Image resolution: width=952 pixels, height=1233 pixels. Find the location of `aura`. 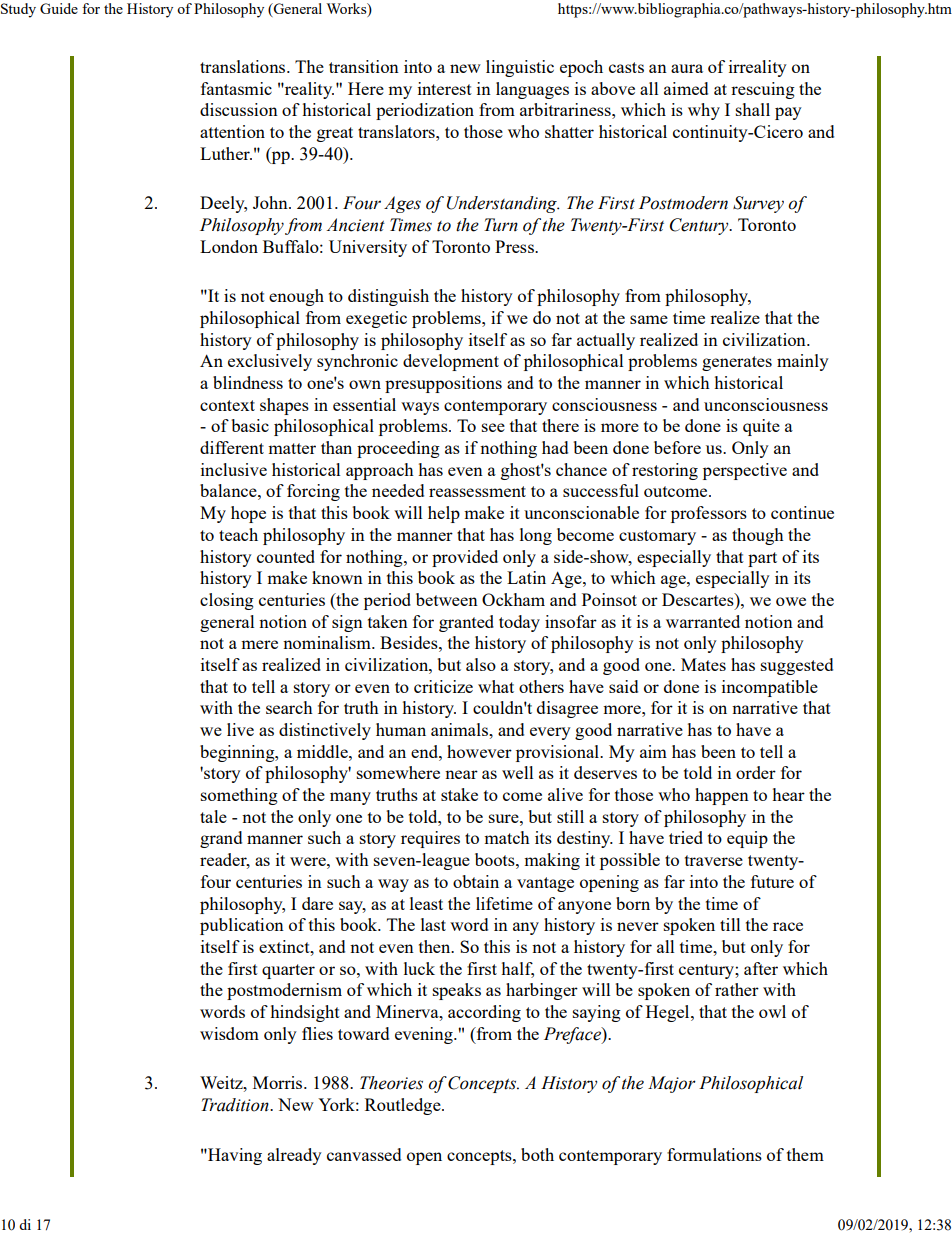

aura is located at coordinates (687, 68).
